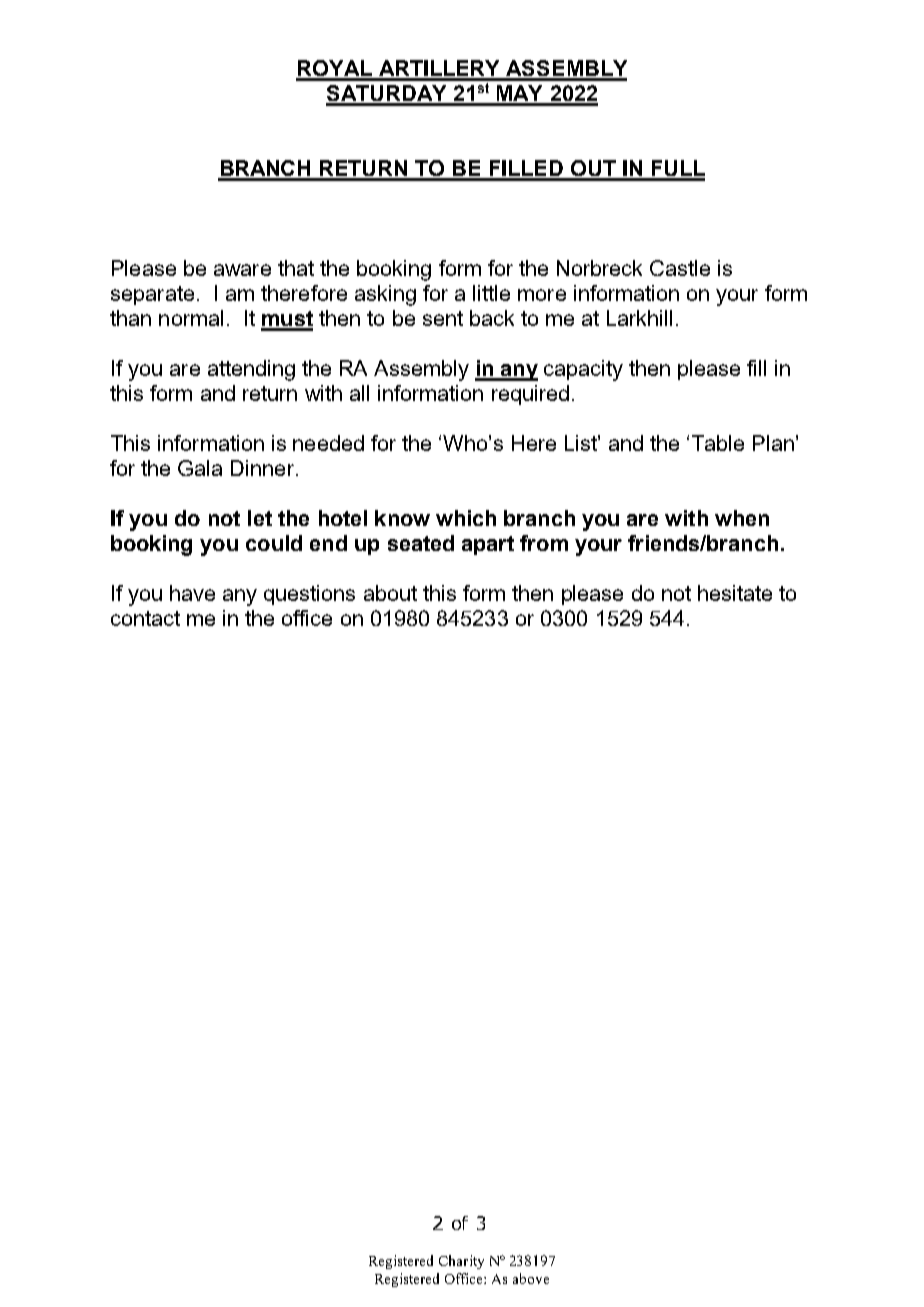  Describe the element at coordinates (191, 318) in the page. I see `normal` at that location.
